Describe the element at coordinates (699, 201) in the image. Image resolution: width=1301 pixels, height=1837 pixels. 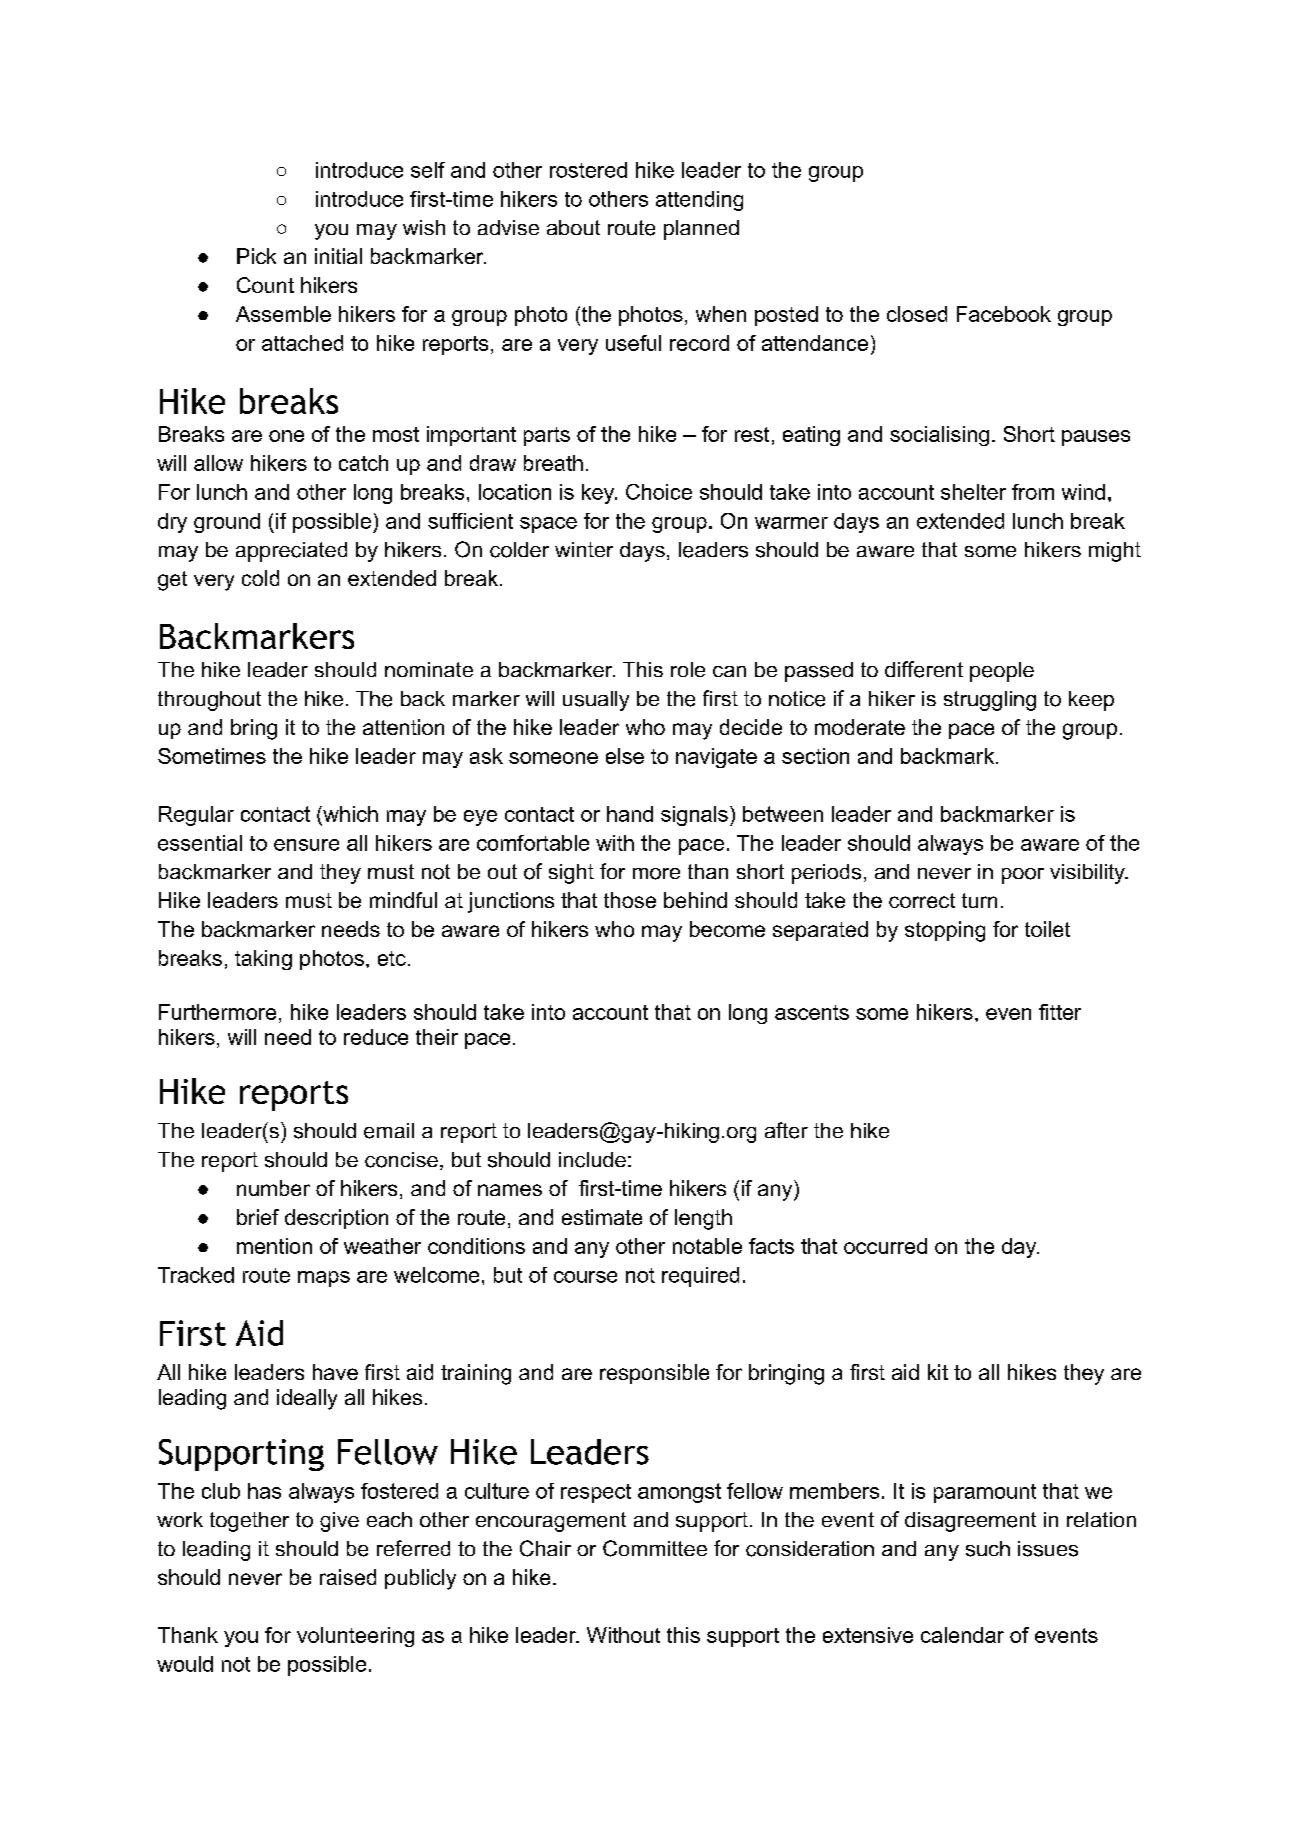
I see `attending` at that location.
